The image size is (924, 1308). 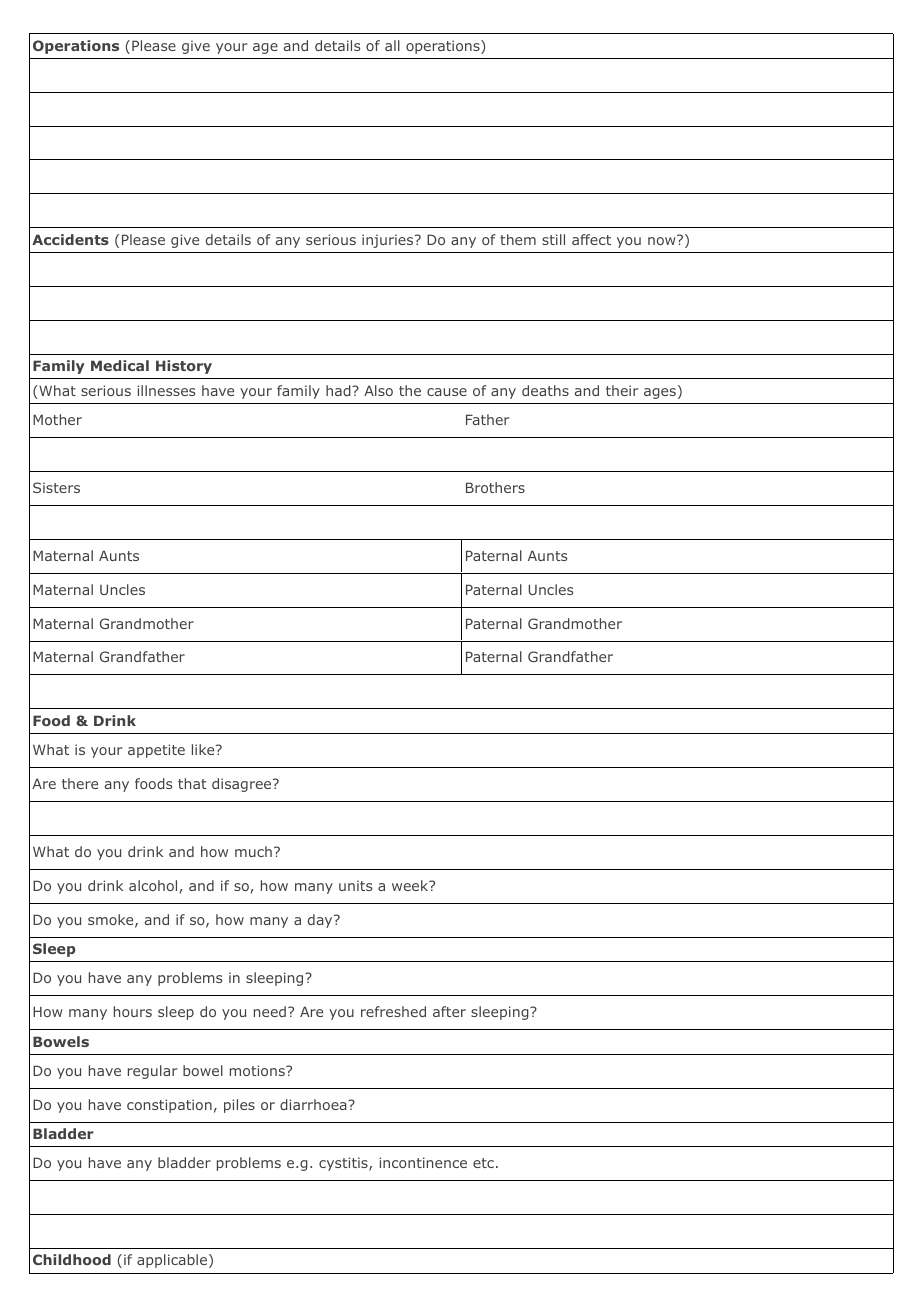 What do you see at coordinates (243, 785) in the screenshot?
I see `disagree` at bounding box center [243, 785].
